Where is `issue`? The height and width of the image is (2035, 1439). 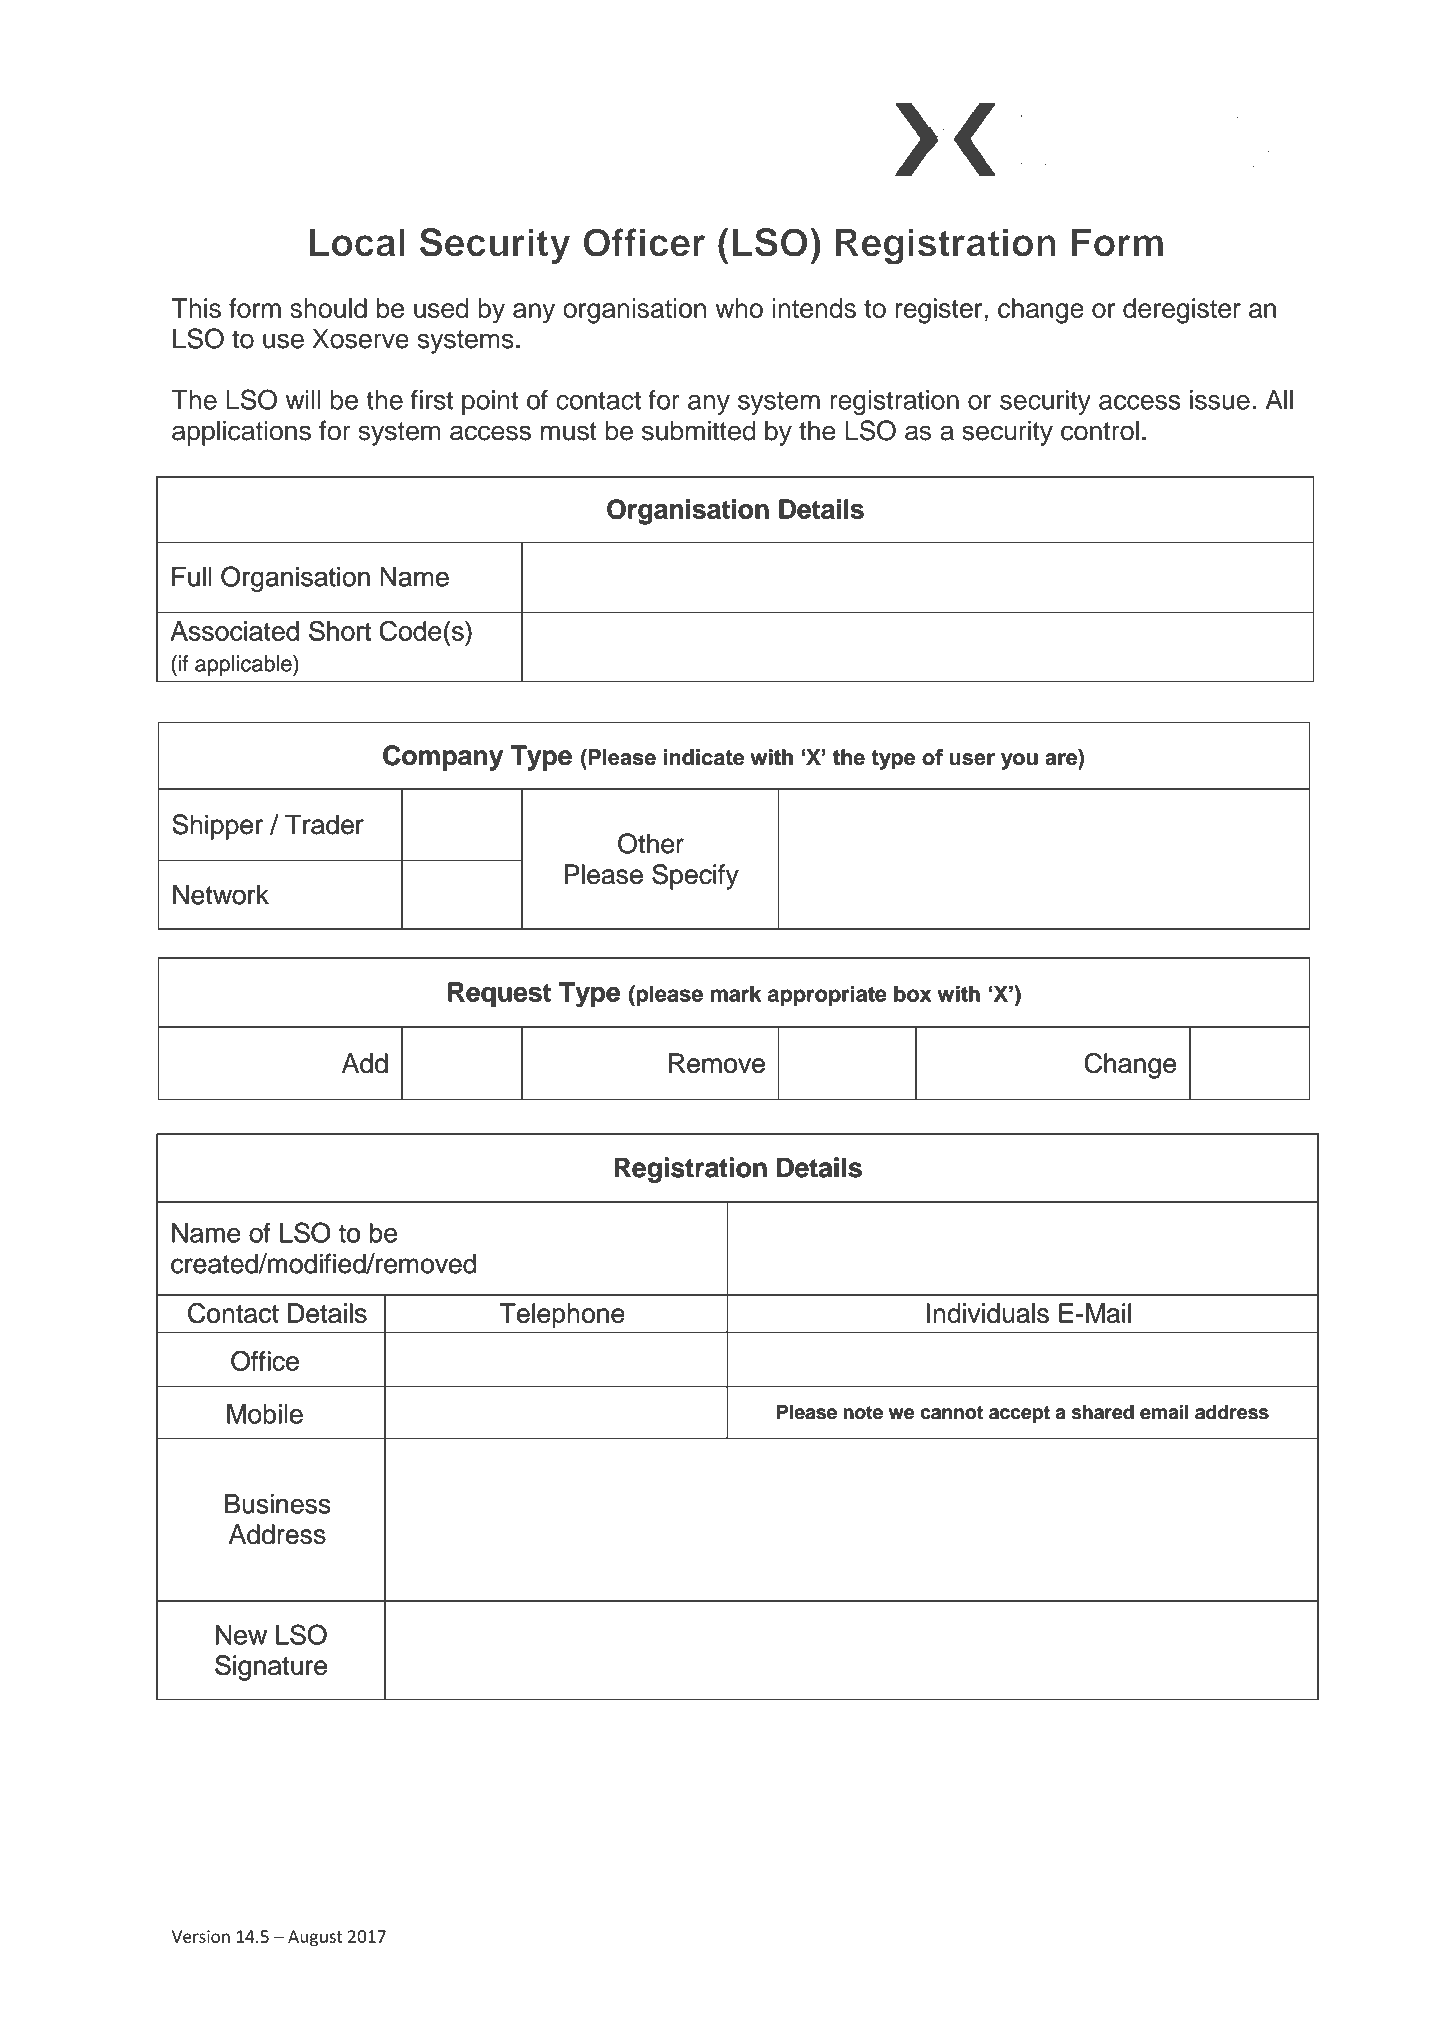
issue is located at coordinates (1220, 400).
